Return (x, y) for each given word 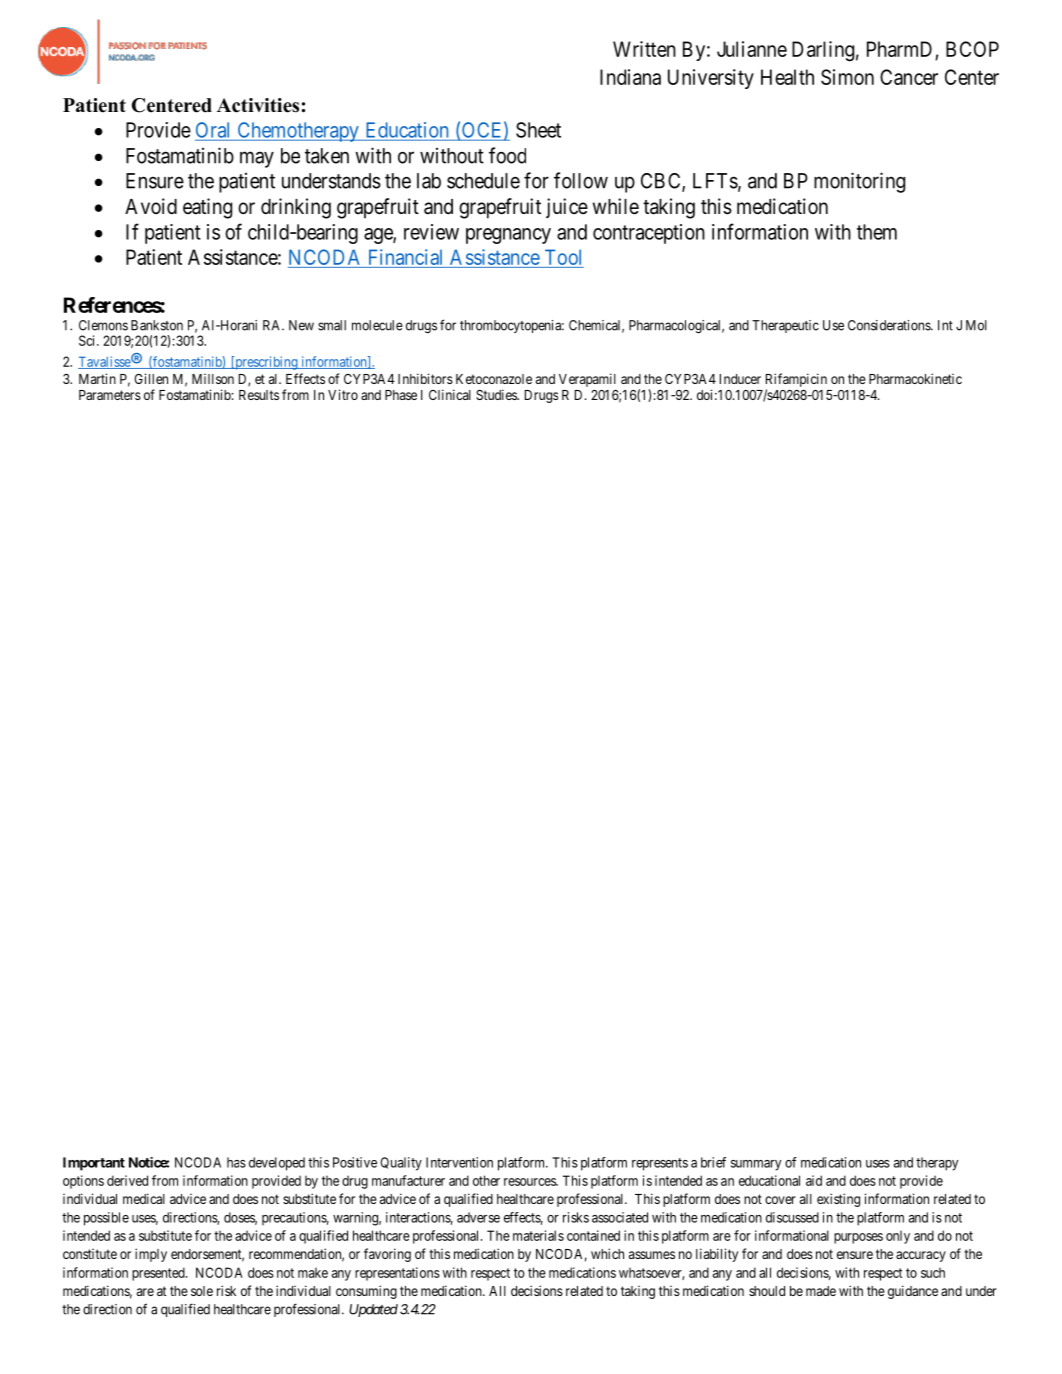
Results (259, 395)
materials (538, 1235)
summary (756, 1165)
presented (159, 1274)
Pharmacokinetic (915, 378)
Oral (212, 130)
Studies (497, 394)
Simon (847, 77)
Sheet (538, 130)
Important (94, 1164)
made (821, 1291)
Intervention (459, 1162)
